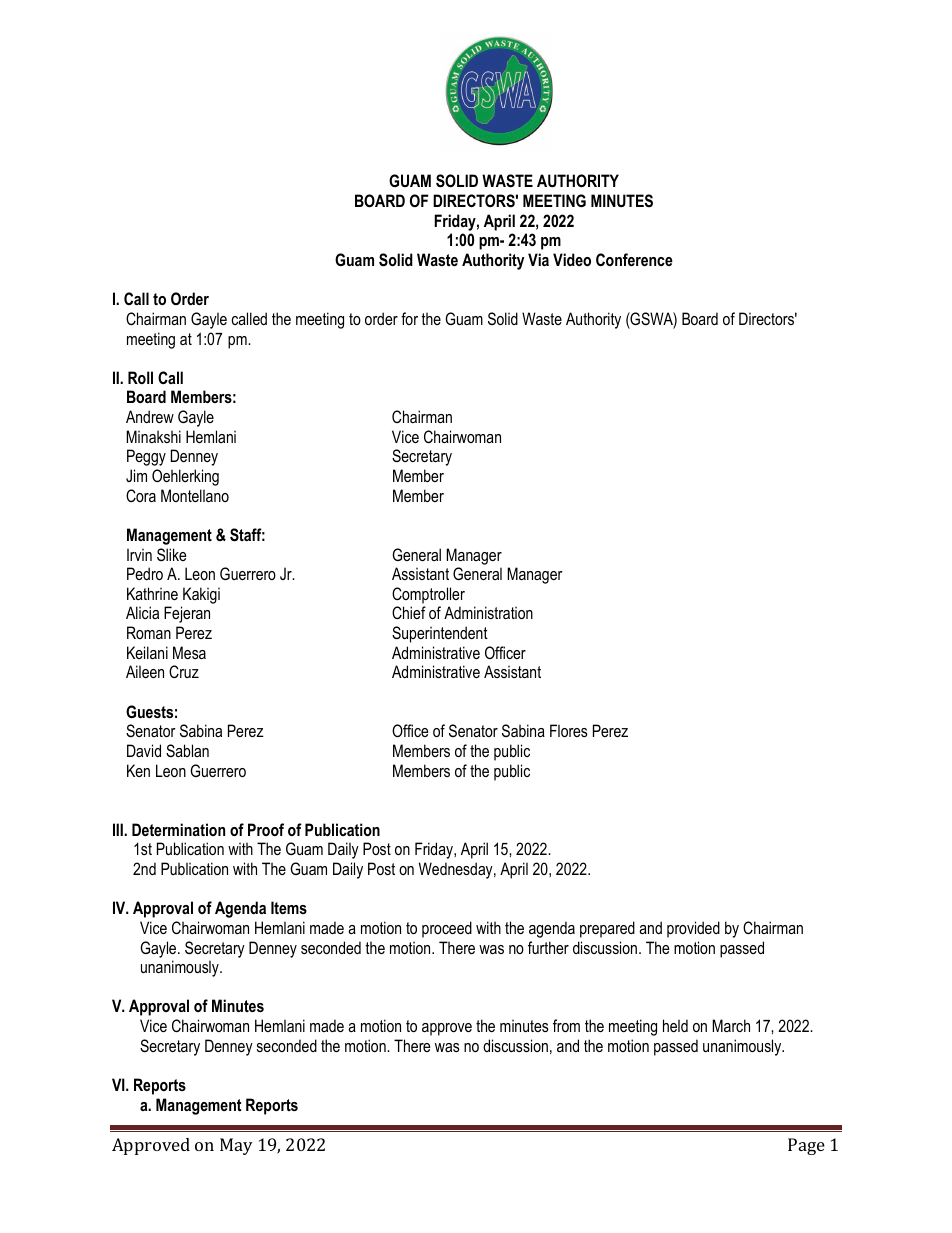  I want to click on for, so click(409, 318).
